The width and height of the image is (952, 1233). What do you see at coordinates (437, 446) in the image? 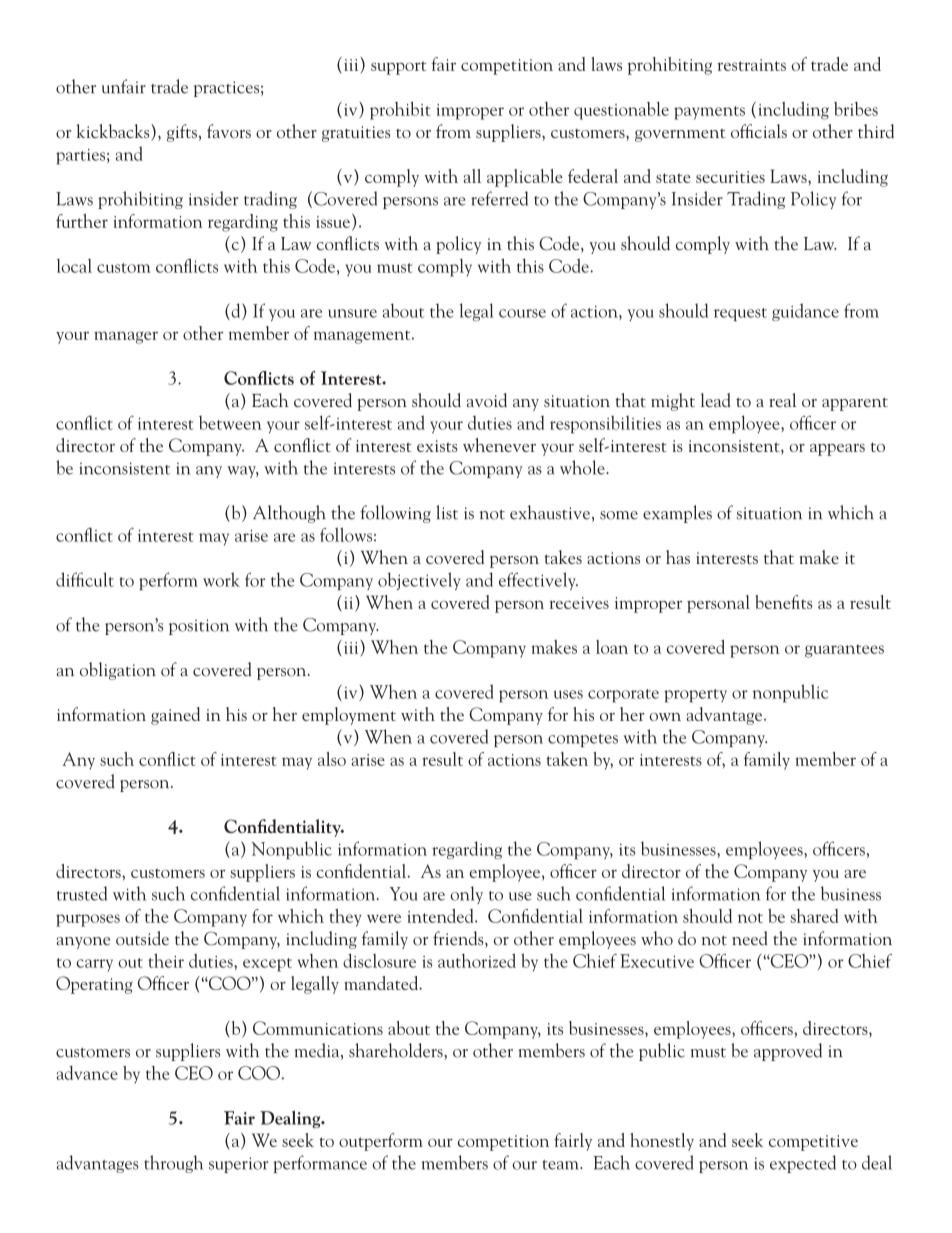
I see `exists` at bounding box center [437, 446].
